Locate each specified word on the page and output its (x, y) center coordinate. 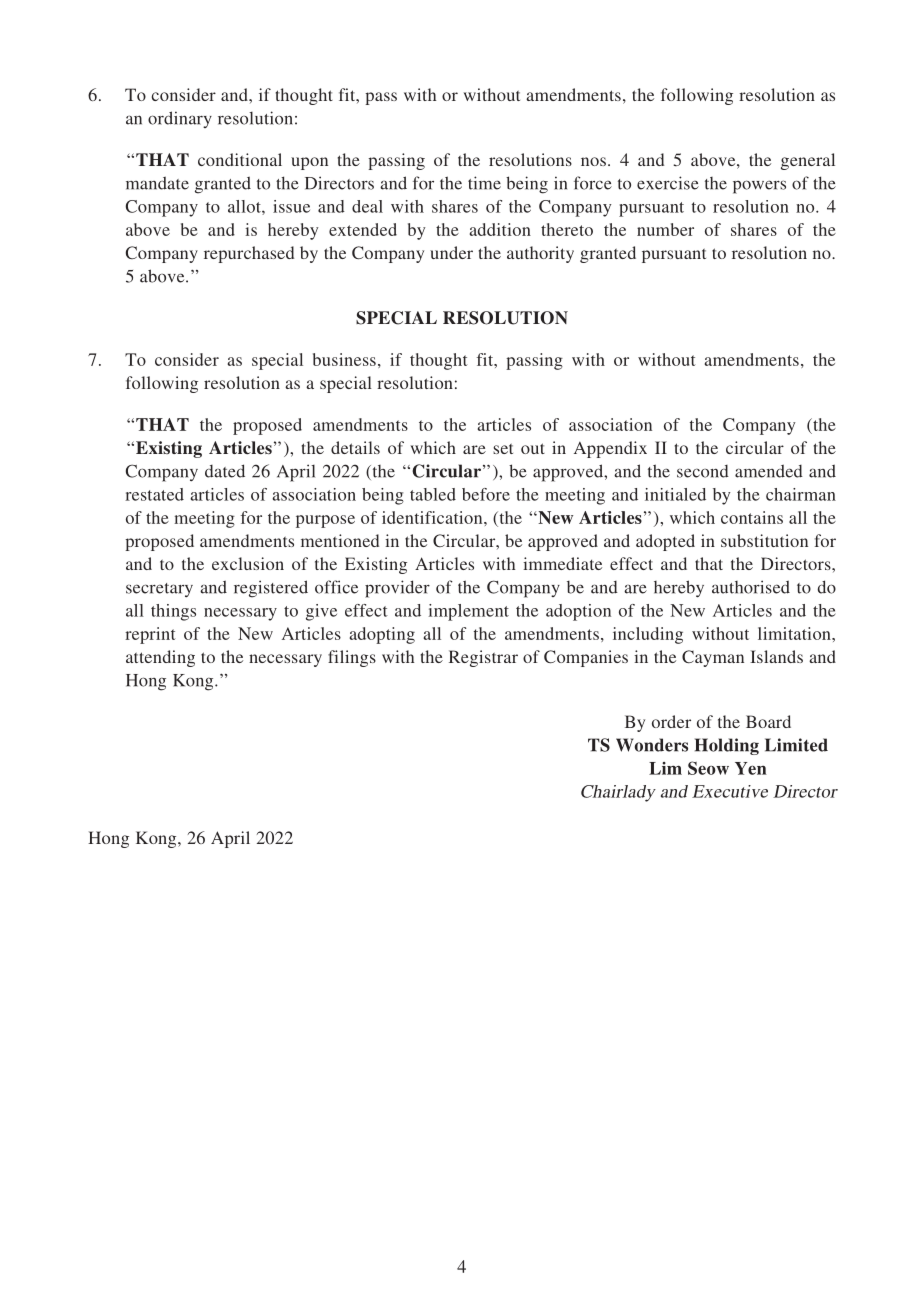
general (808, 161)
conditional (240, 159)
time (484, 183)
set (503, 449)
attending (160, 658)
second (703, 471)
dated (225, 471)
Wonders (652, 745)
